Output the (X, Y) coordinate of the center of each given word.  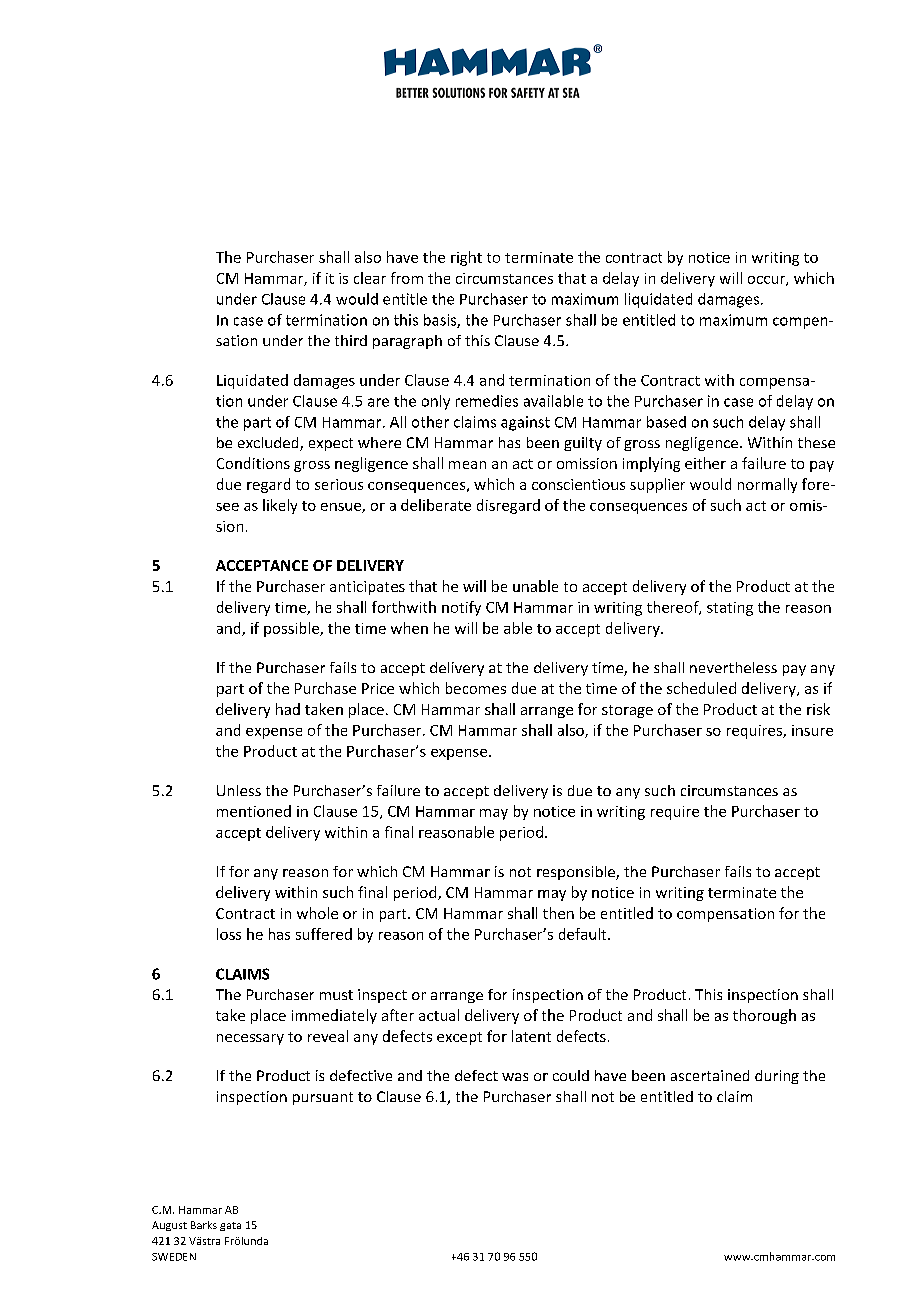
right (466, 258)
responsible (577, 873)
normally (767, 485)
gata (230, 1226)
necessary (250, 1039)
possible (292, 629)
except (459, 1038)
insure (812, 730)
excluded (269, 444)
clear (370, 278)
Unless (239, 790)
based (666, 422)
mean (467, 465)
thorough (764, 1016)
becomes (476, 688)
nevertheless (733, 667)
